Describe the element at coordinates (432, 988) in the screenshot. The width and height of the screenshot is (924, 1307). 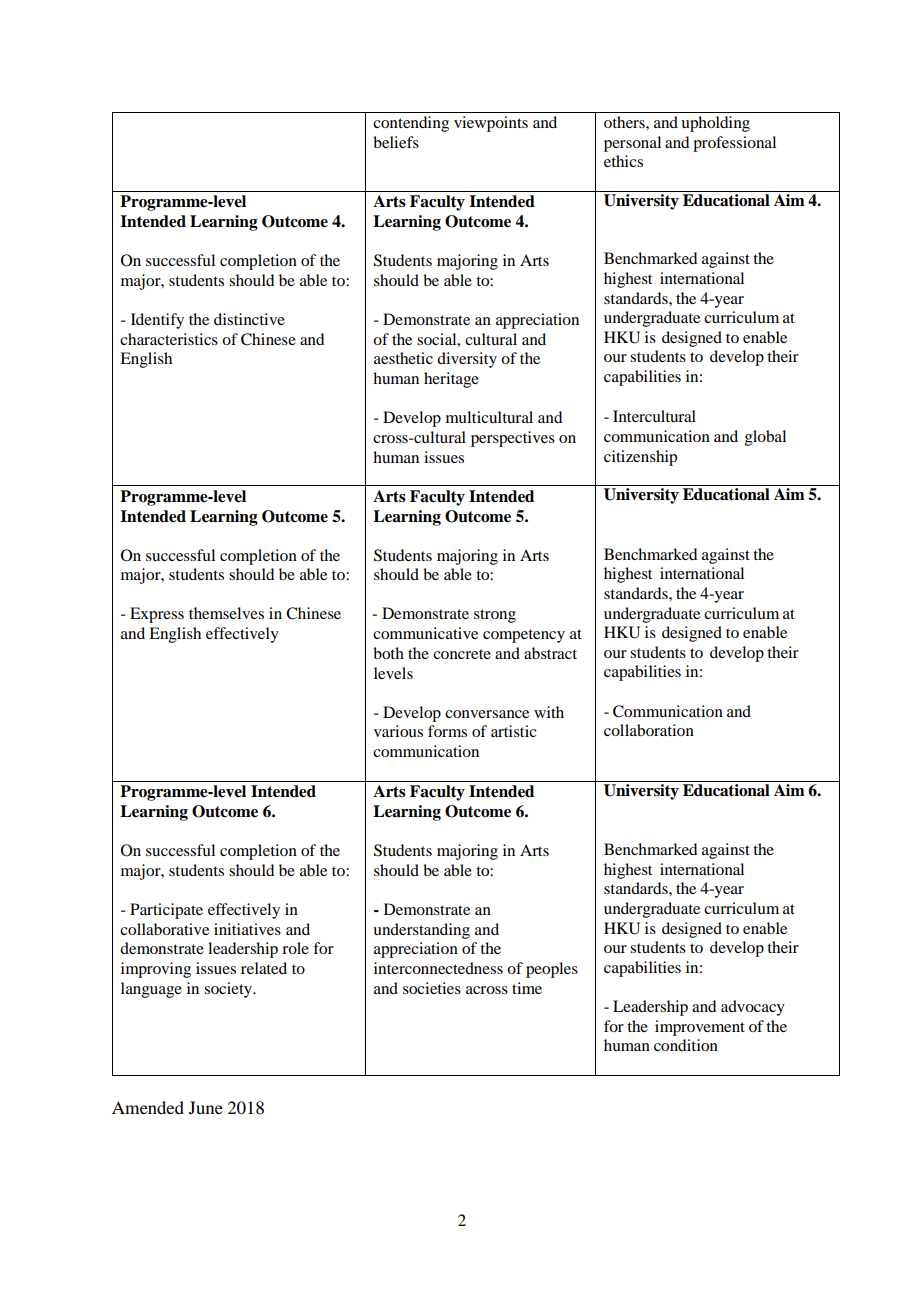
I see `societies` at that location.
